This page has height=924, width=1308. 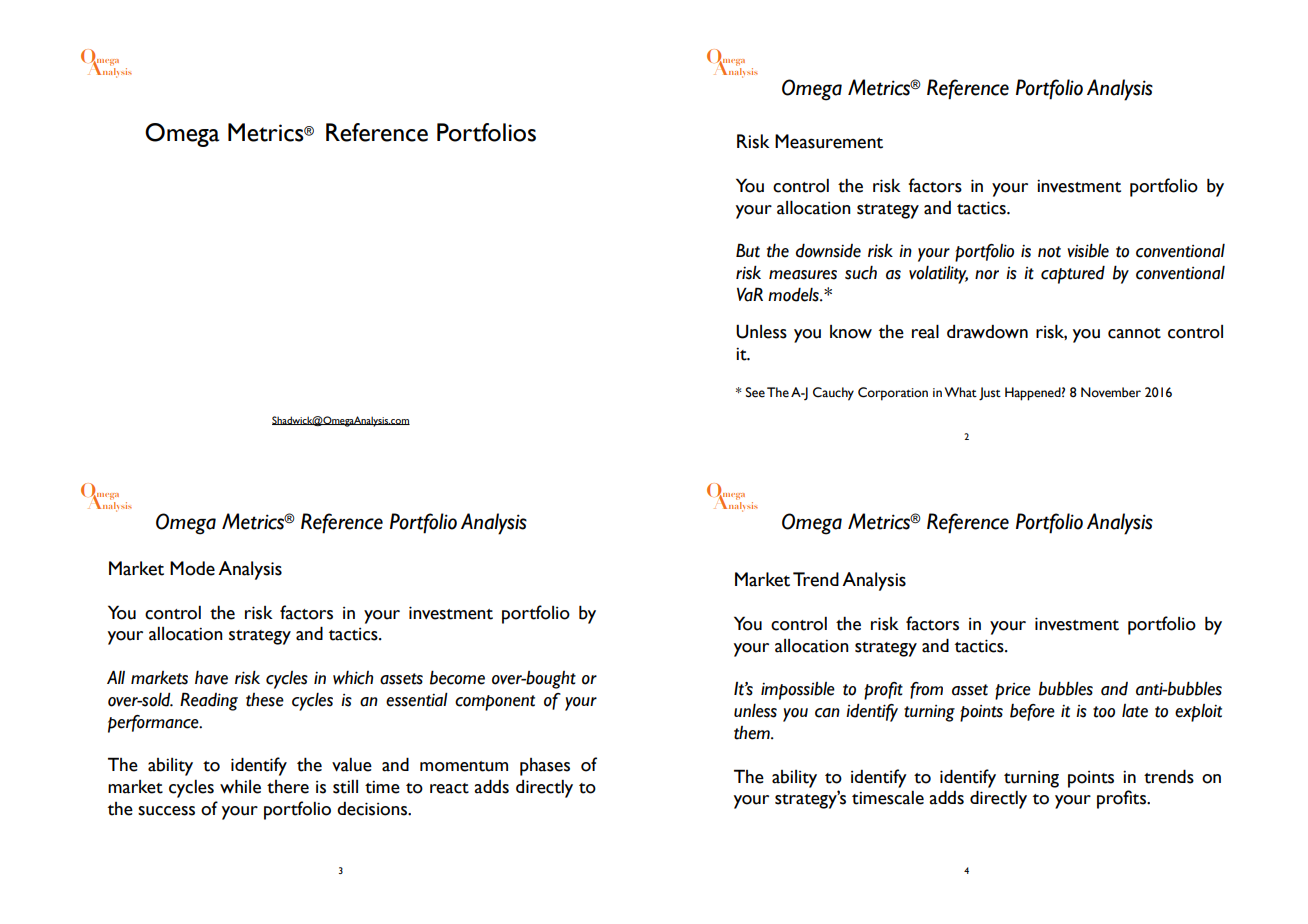 What do you see at coordinates (1013, 691) in the page?
I see `price` at bounding box center [1013, 691].
